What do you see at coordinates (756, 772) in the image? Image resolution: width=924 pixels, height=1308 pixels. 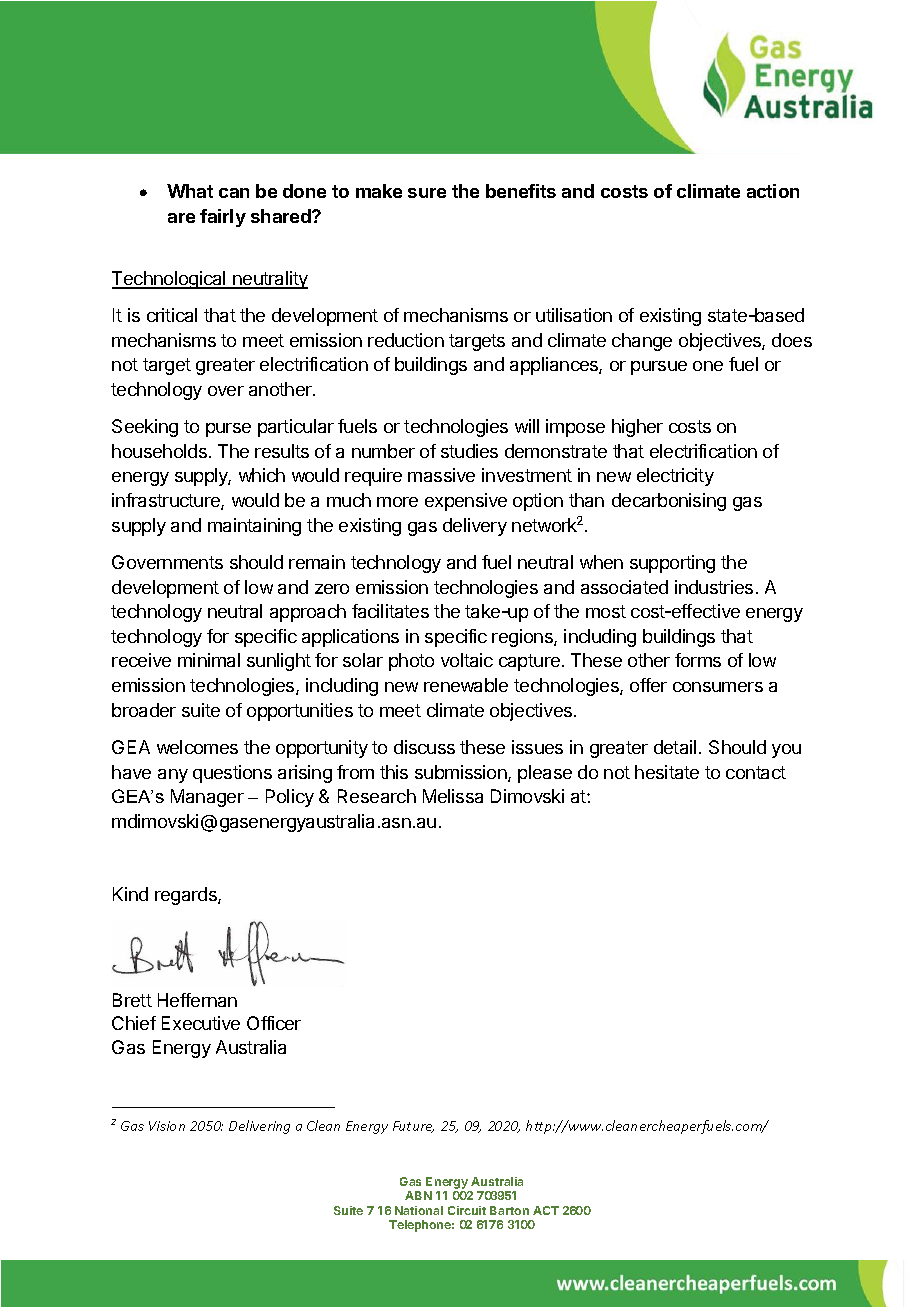 I see `contact` at bounding box center [756, 772].
